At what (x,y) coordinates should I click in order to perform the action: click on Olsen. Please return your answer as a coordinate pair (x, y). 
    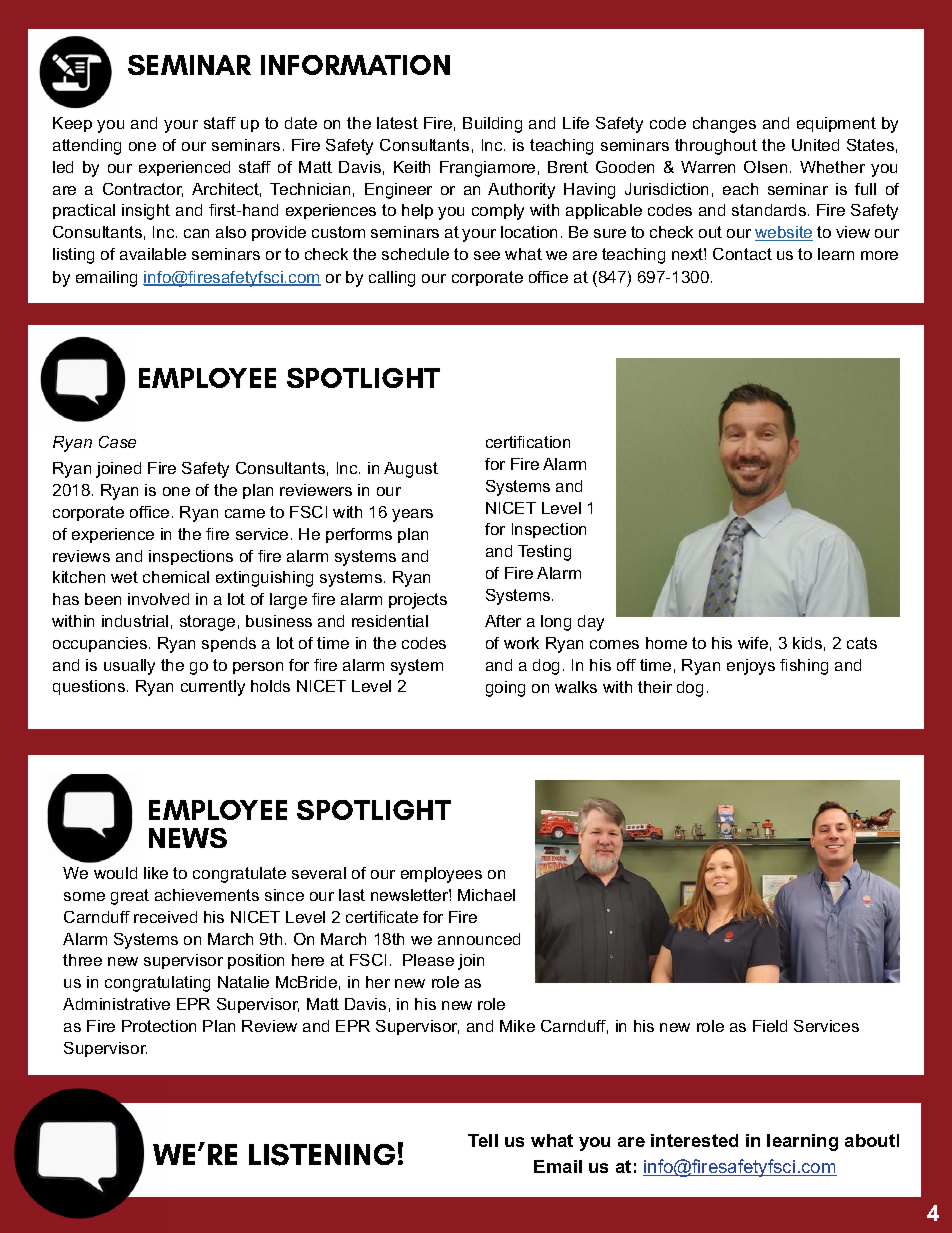
    Looking at the image, I should click on (765, 167).
